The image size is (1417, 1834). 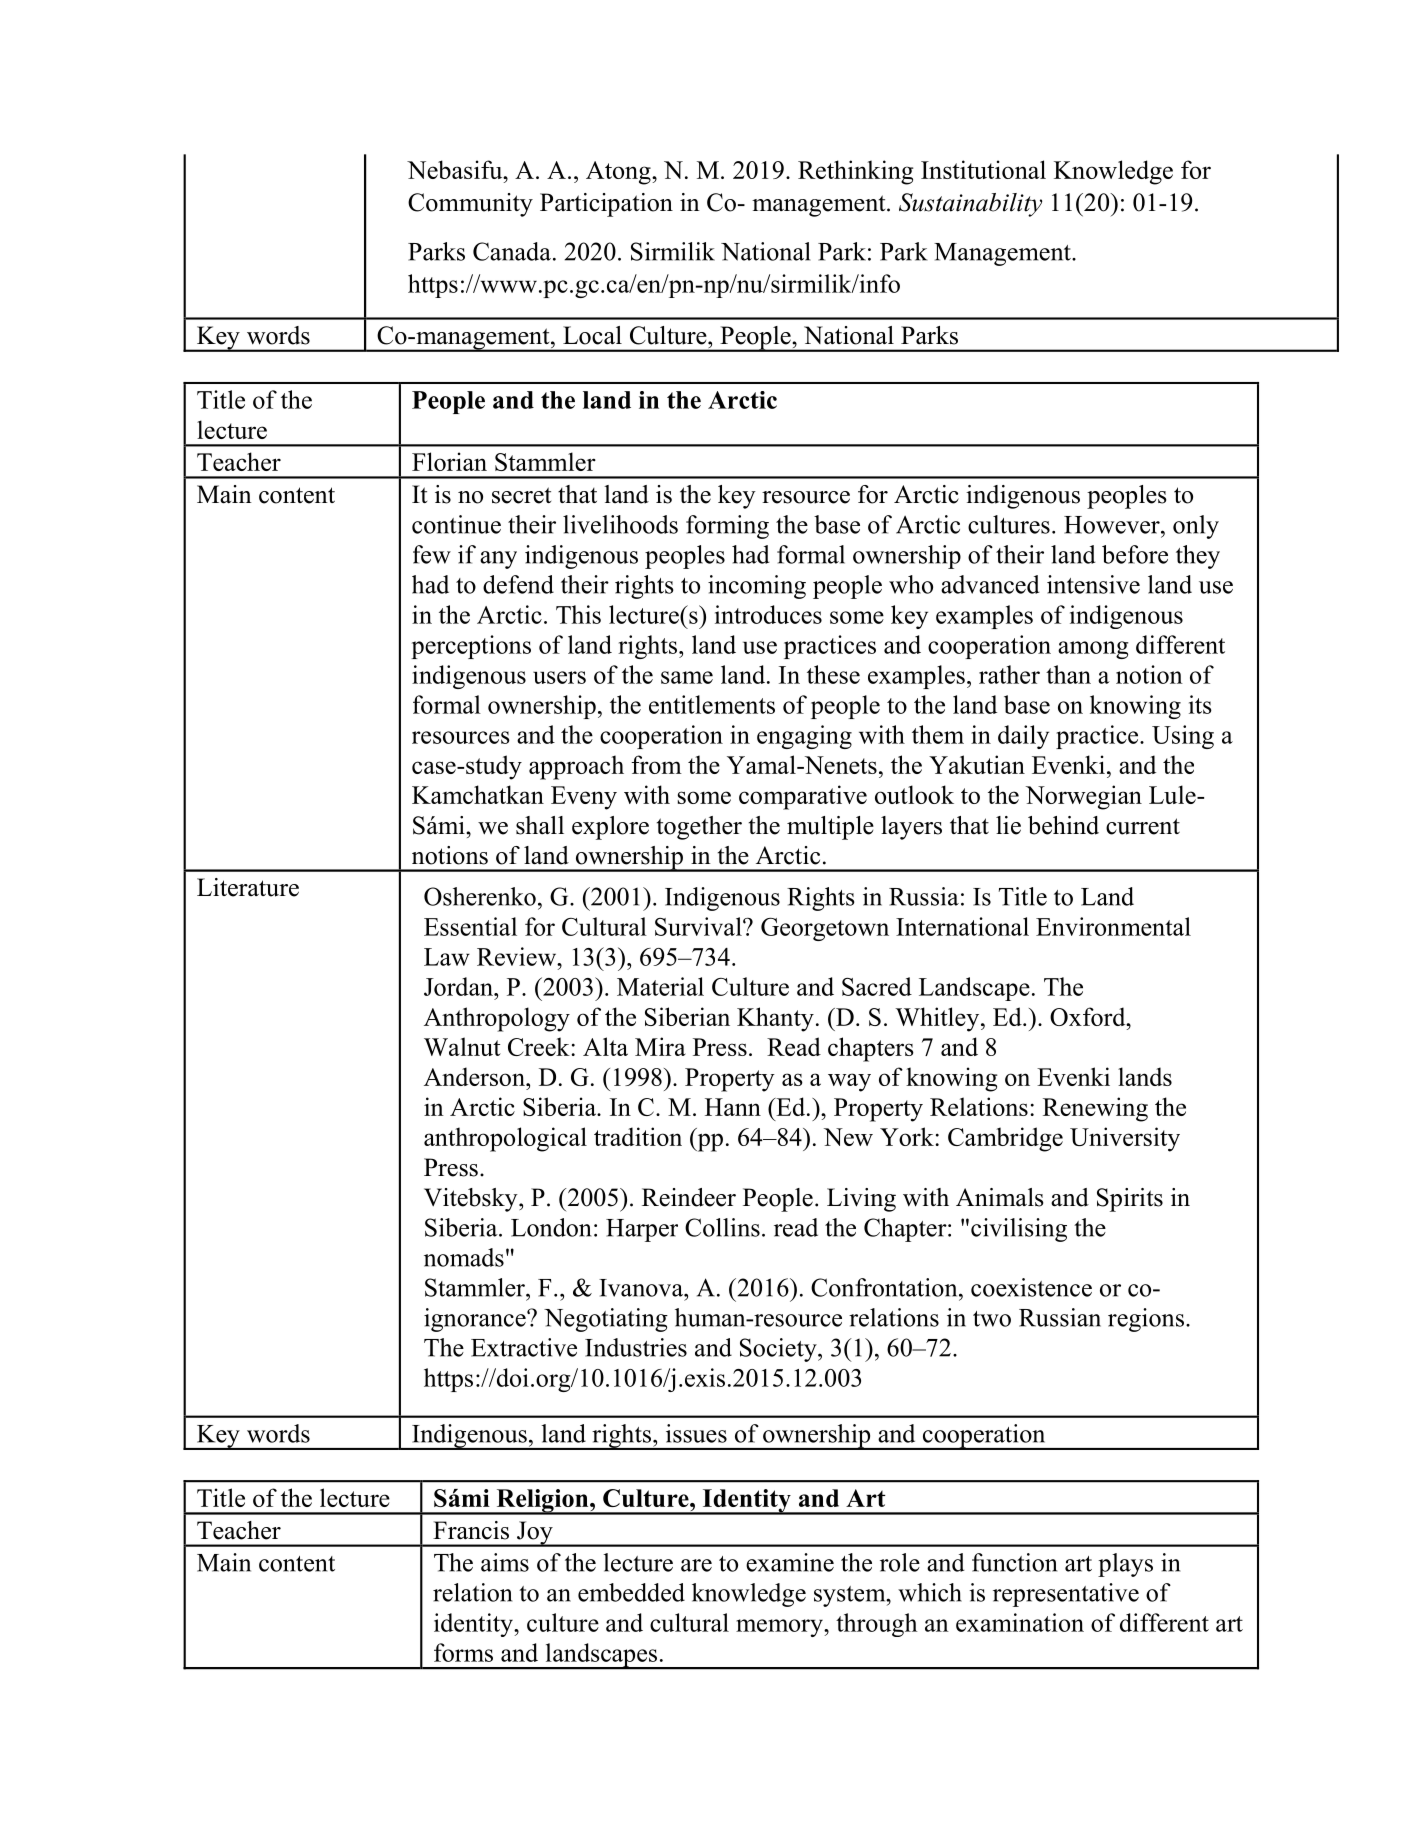 What do you see at coordinates (606, 205) in the screenshot?
I see `Participation` at bounding box center [606, 205].
